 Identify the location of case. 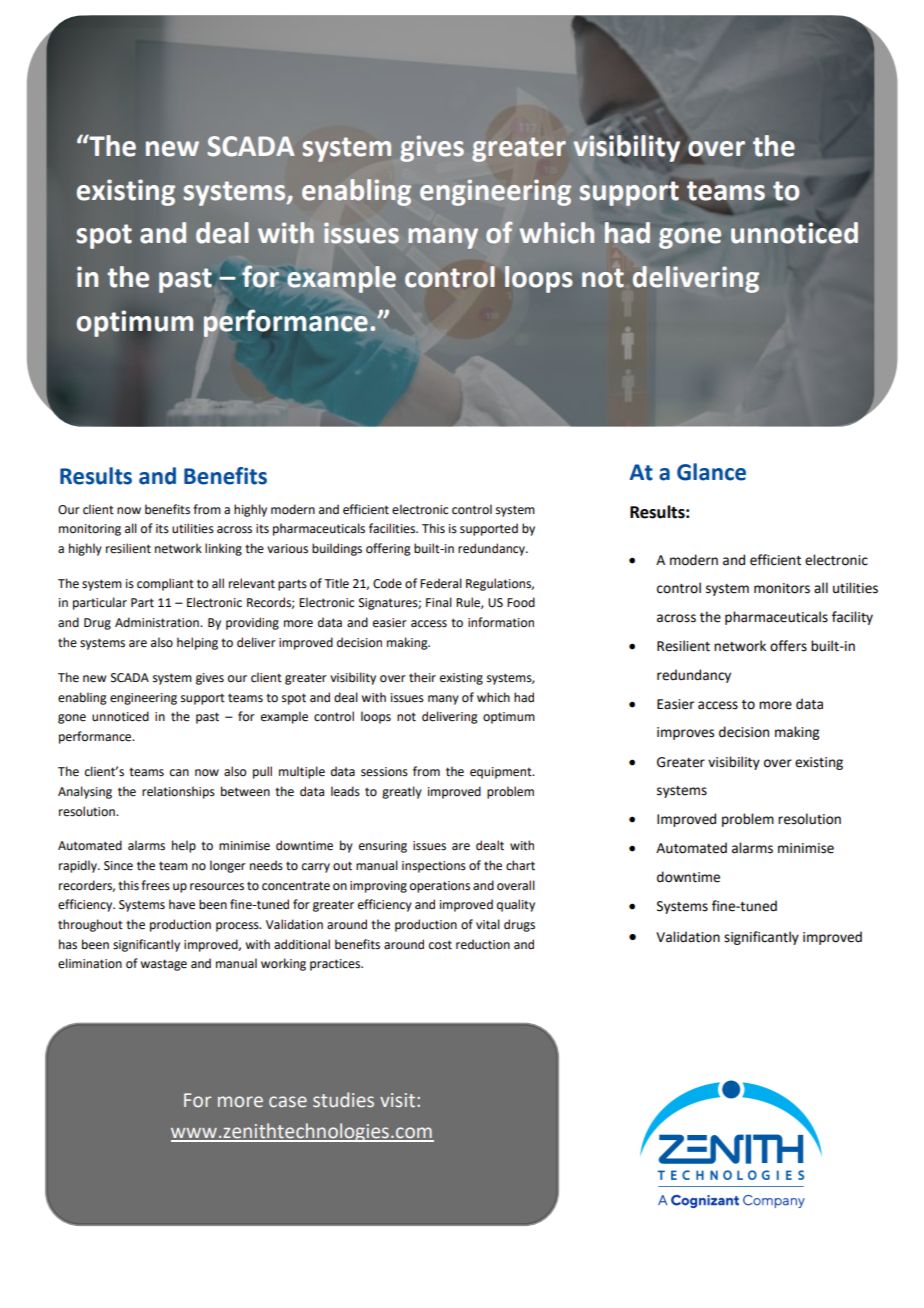
(288, 1102).
